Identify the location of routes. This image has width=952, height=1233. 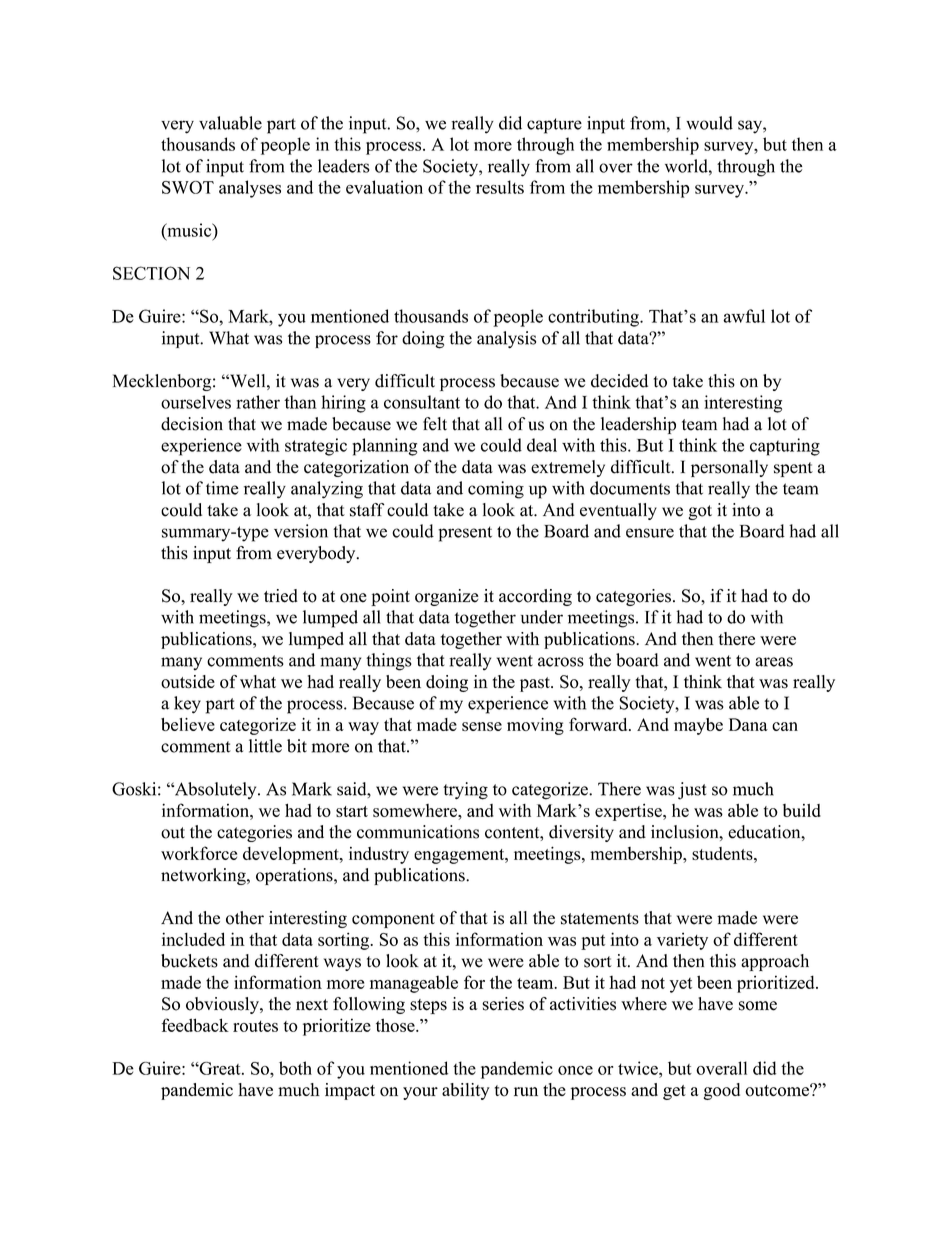
(255, 1026).
